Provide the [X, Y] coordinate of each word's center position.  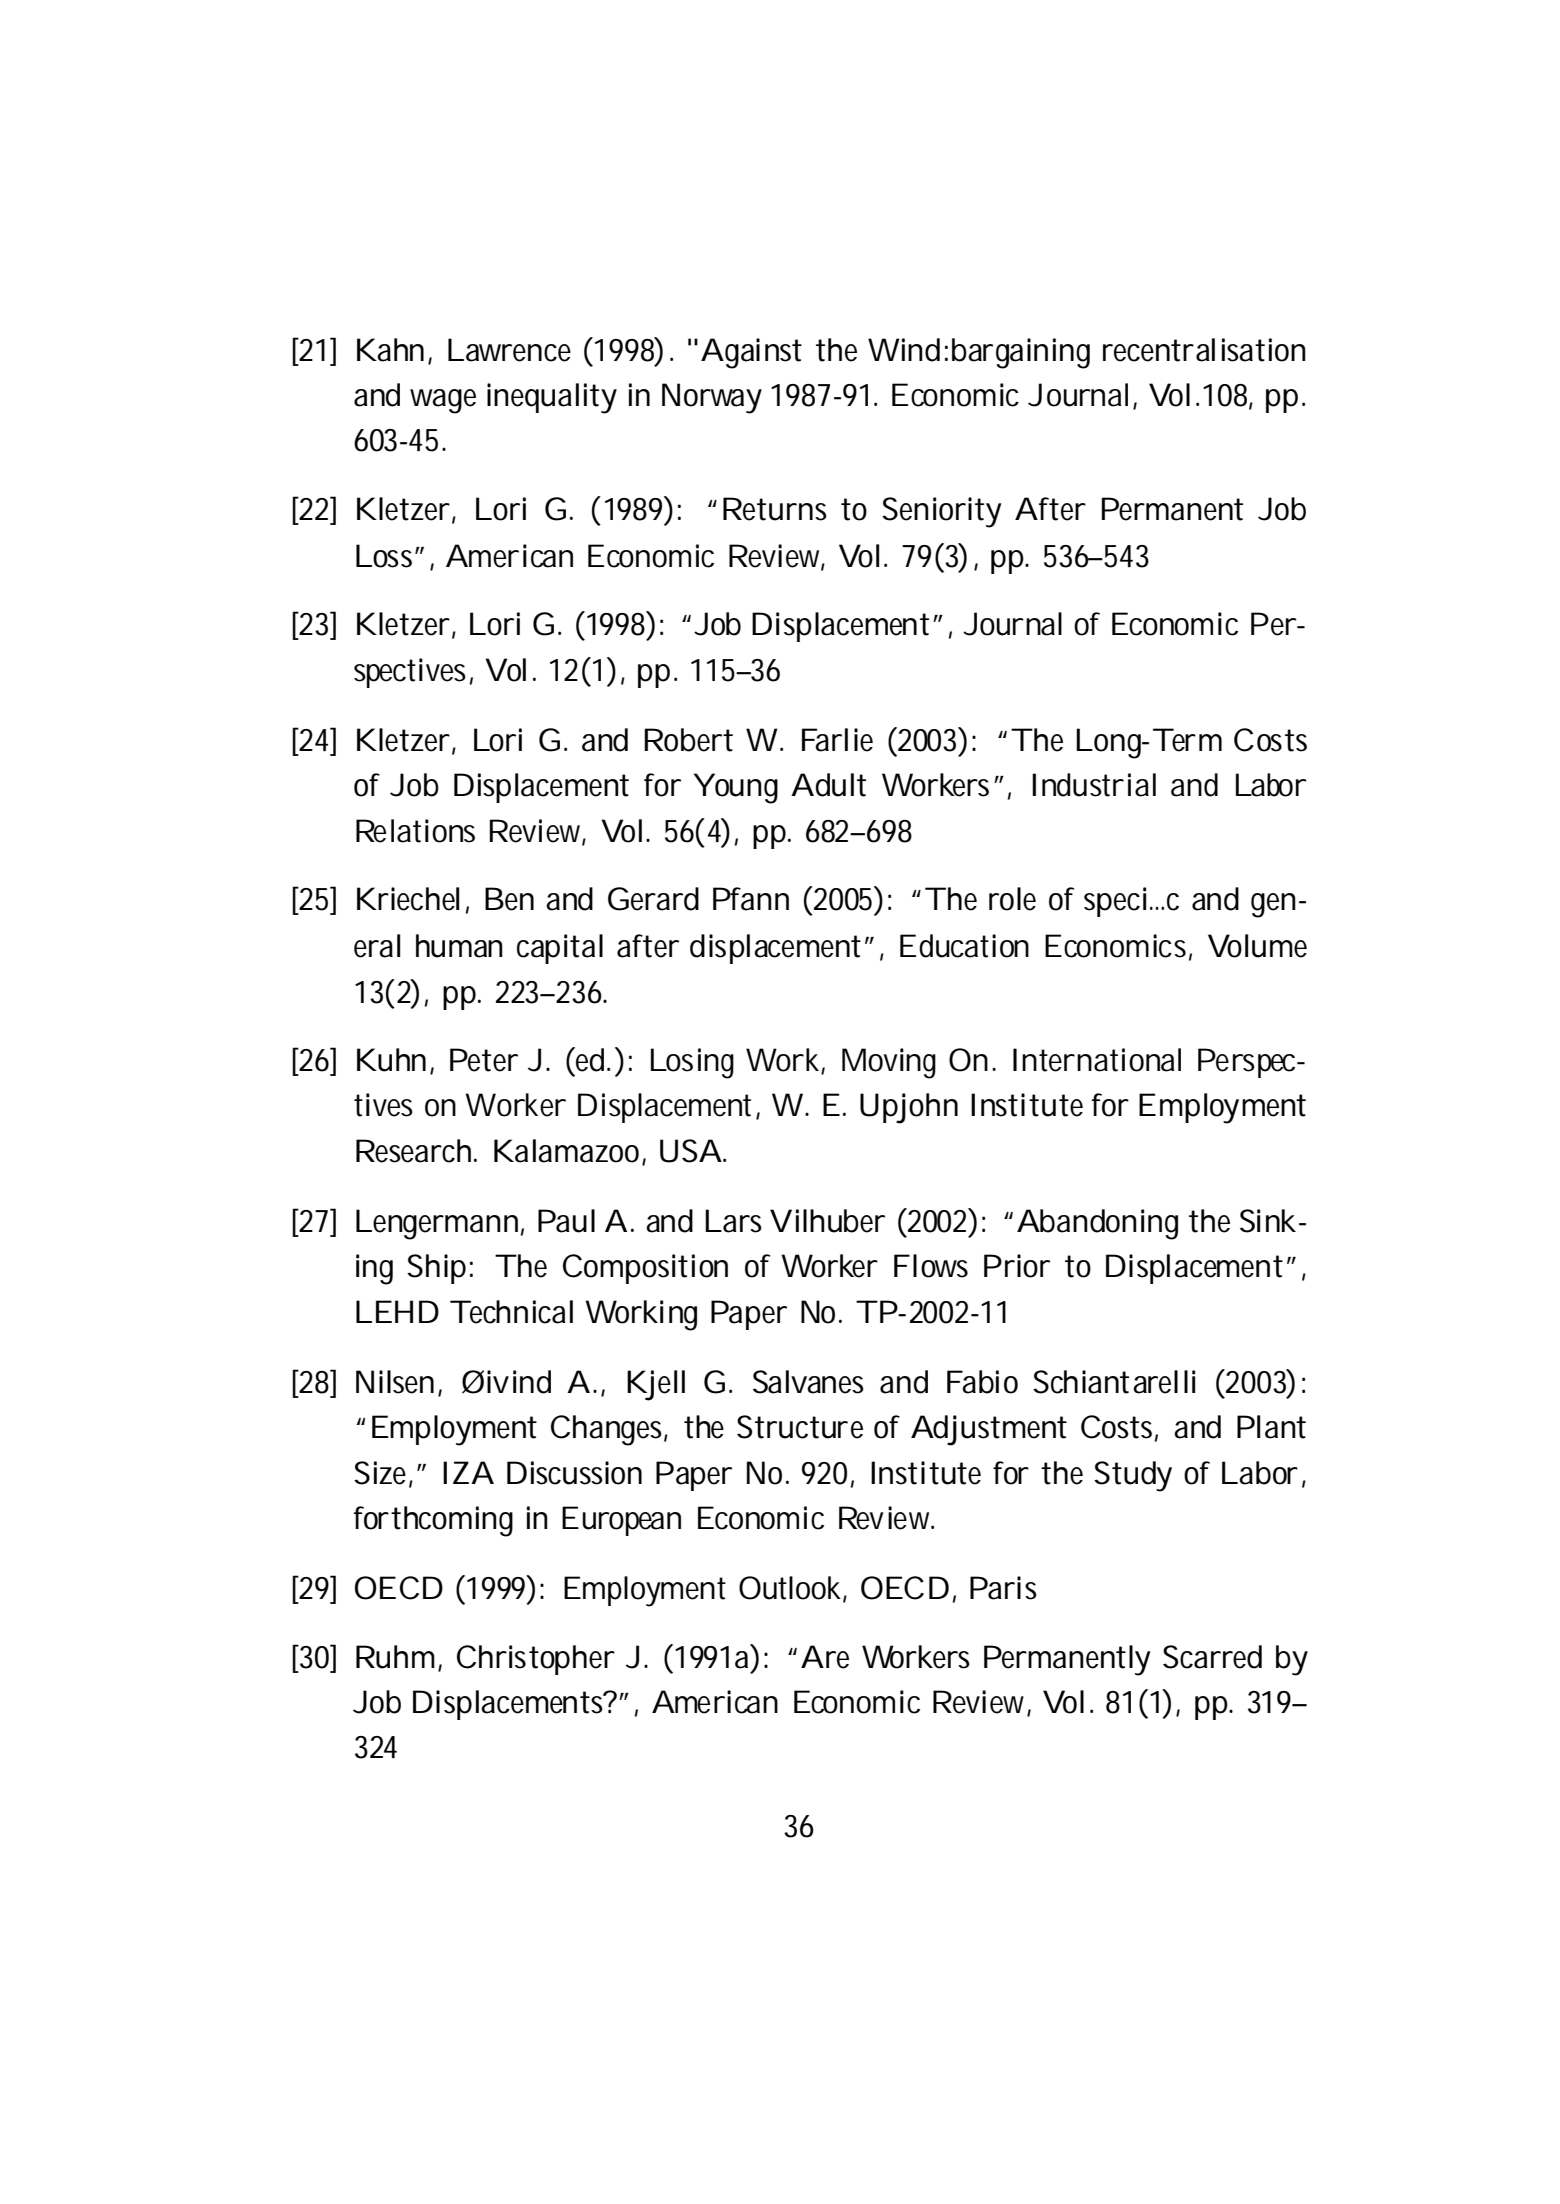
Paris [1003, 1588]
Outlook [790, 1588]
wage [443, 401]
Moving [889, 1063]
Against [751, 353]
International [1097, 1060]
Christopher [536, 1660]
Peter [484, 1060]
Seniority [941, 512]
